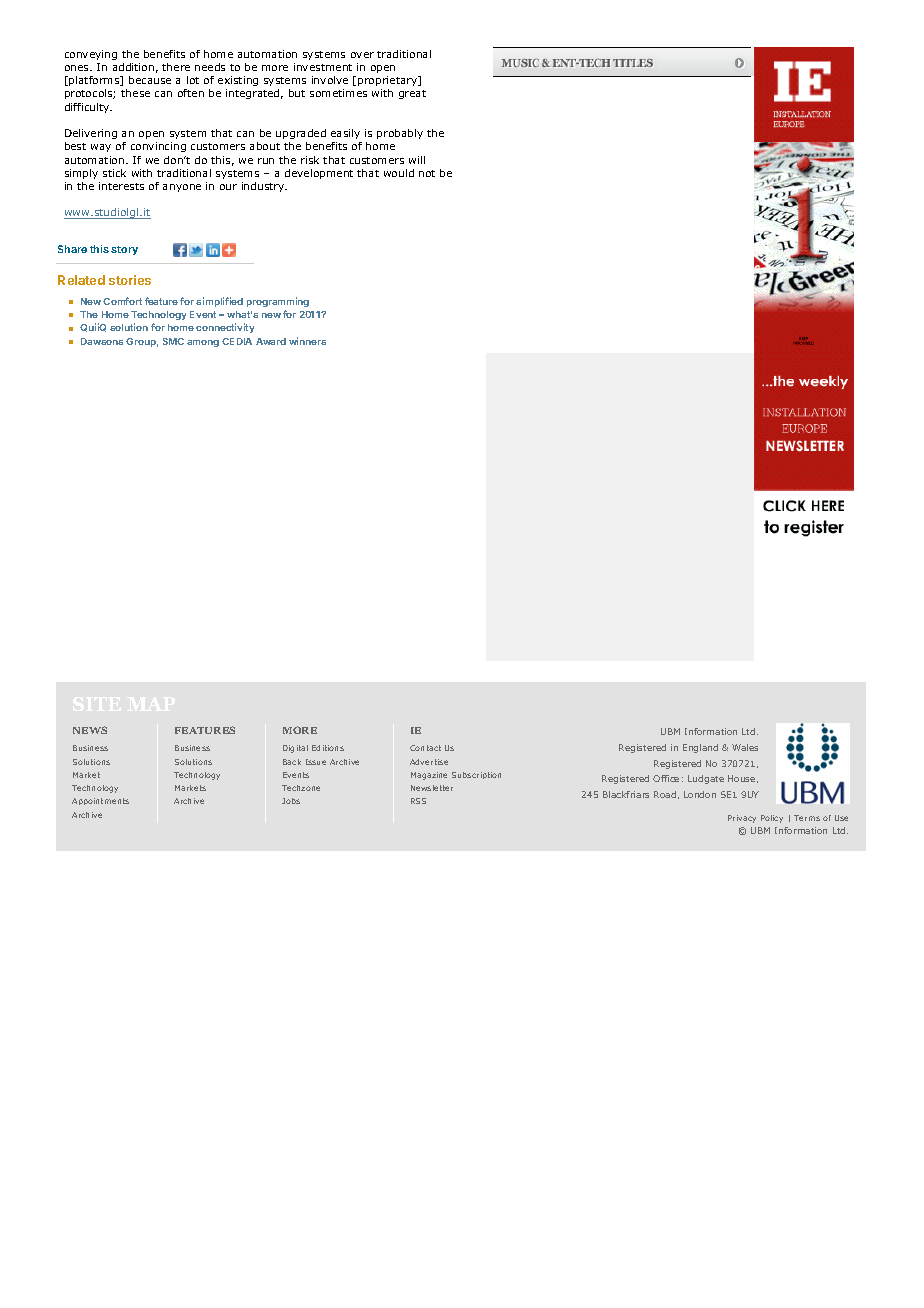 This document has height=1308, width=924. Describe the element at coordinates (412, 94) in the document. I see `great` at that location.
